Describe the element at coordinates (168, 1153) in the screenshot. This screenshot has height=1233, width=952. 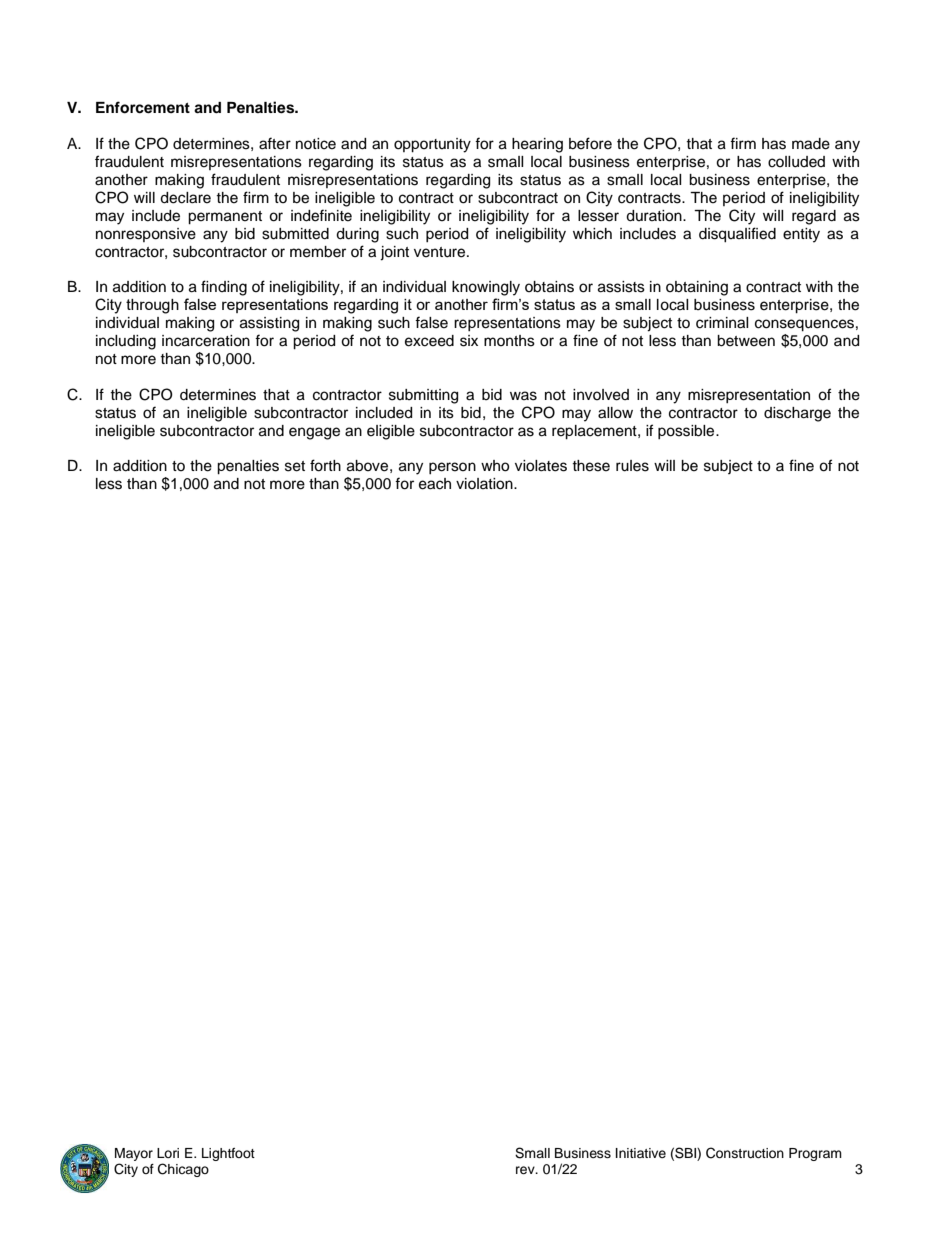
I see `Lori` at that location.
